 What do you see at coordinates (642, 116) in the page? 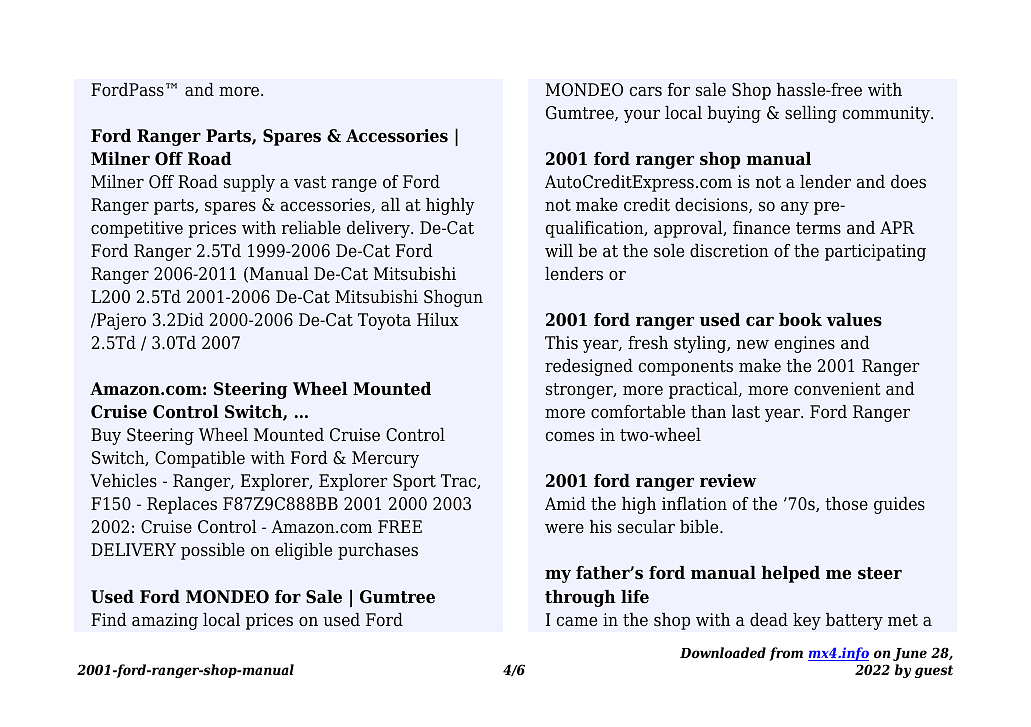
I see `your` at bounding box center [642, 116].
